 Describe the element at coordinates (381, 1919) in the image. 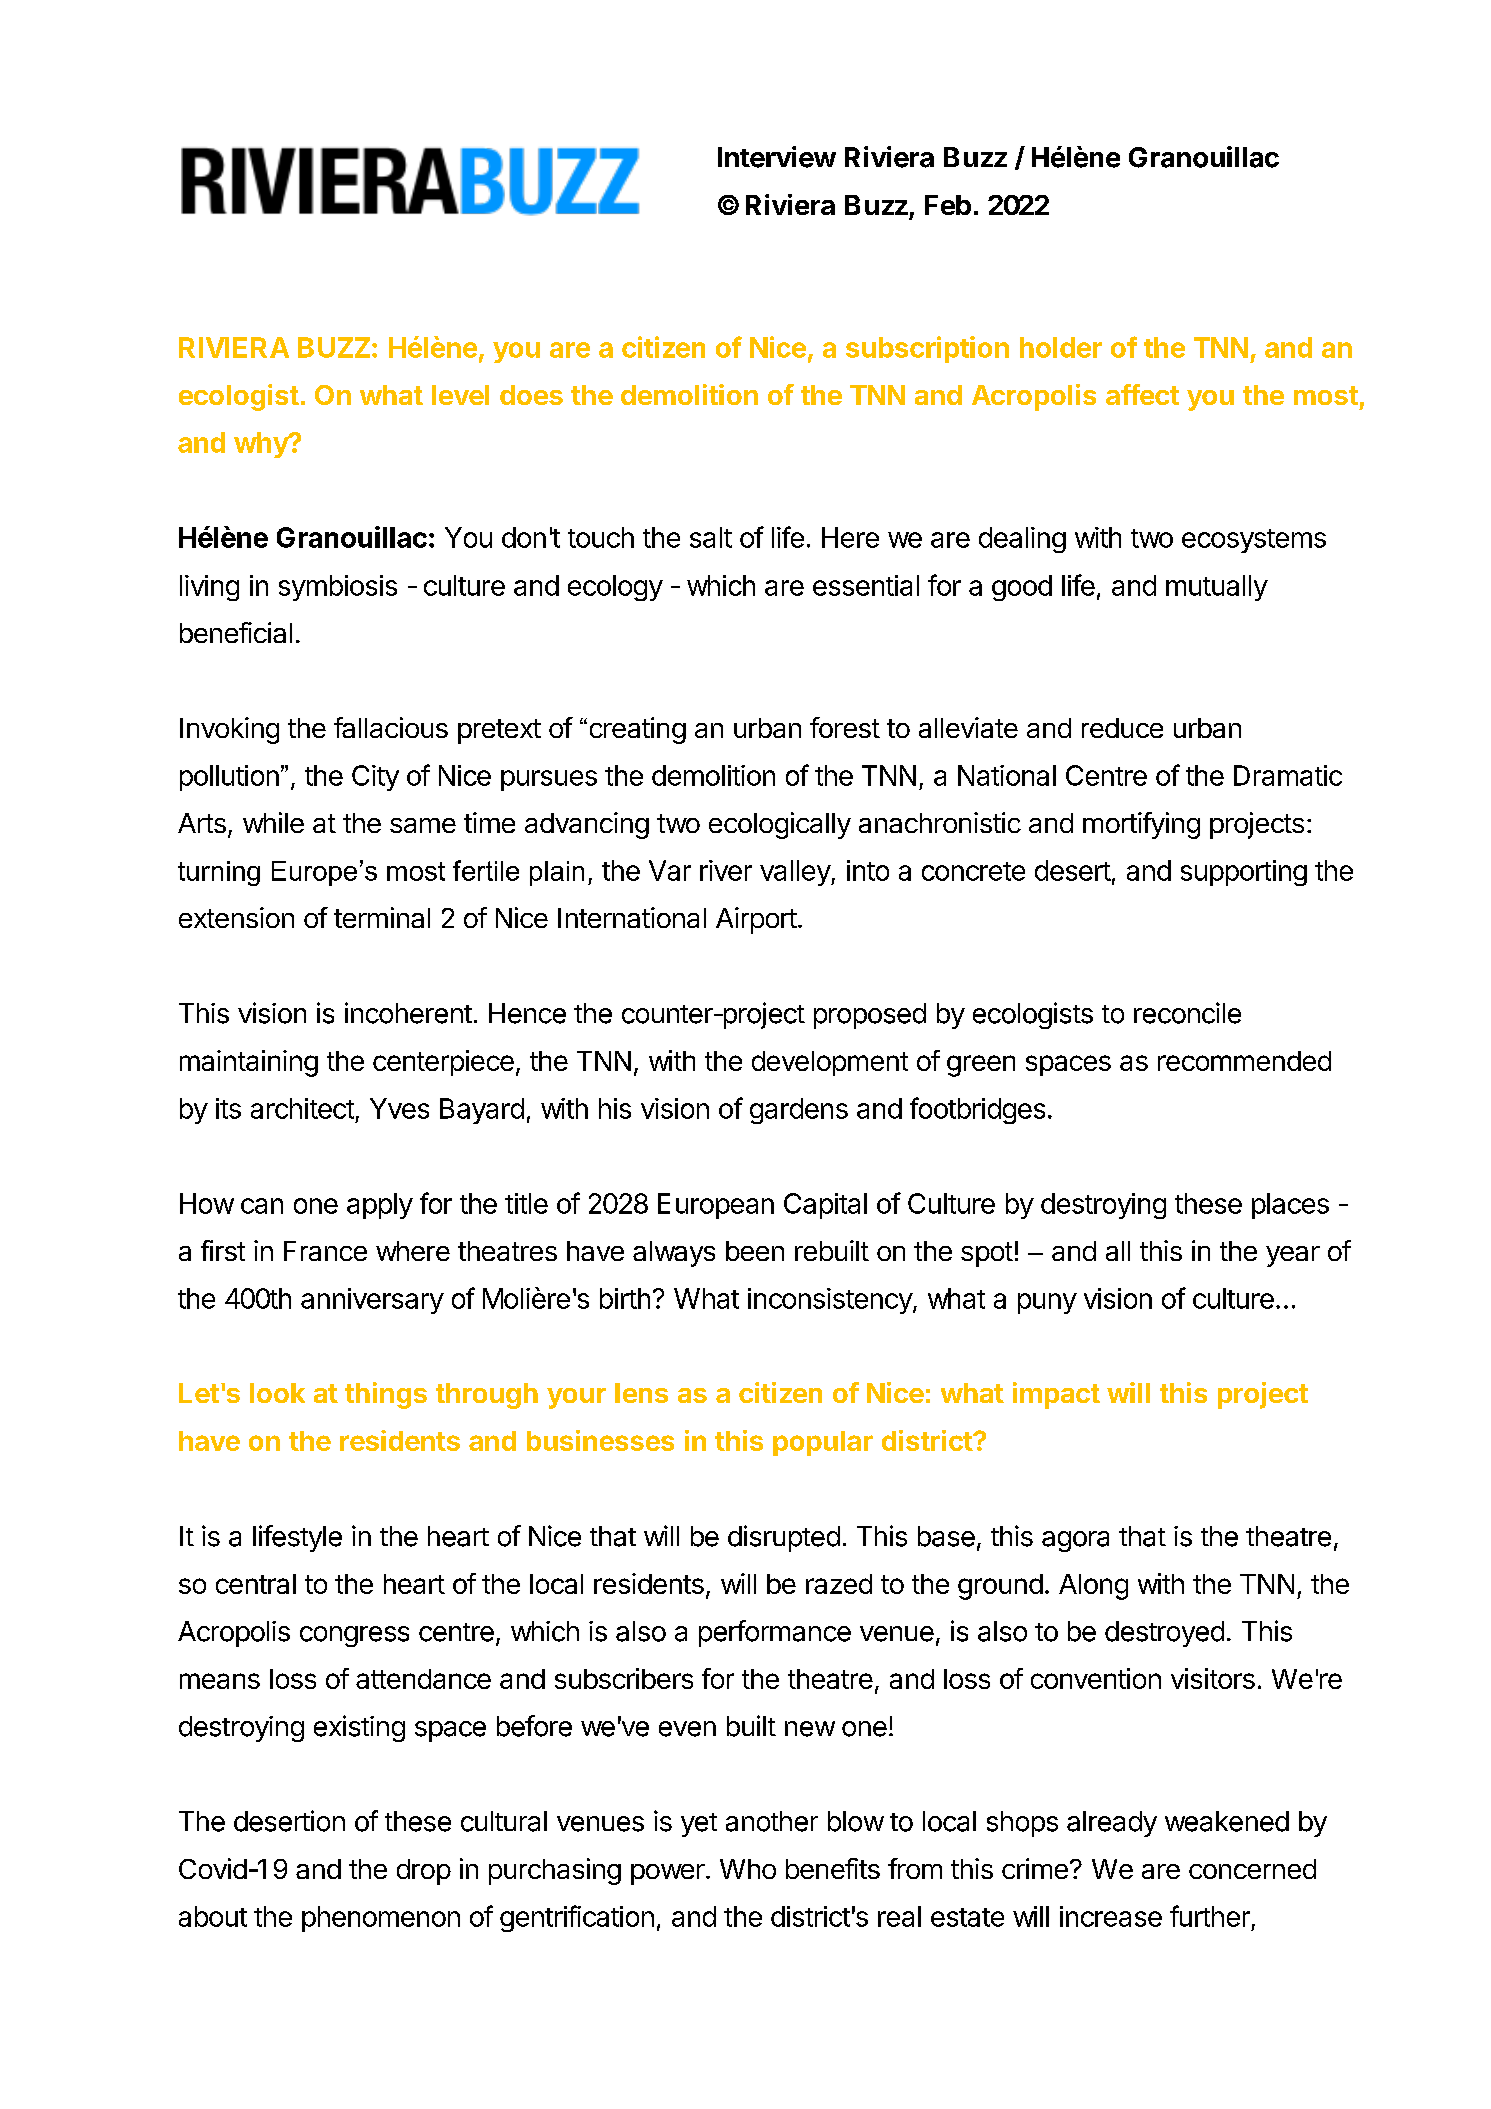

I see `phenomenon` at that location.
